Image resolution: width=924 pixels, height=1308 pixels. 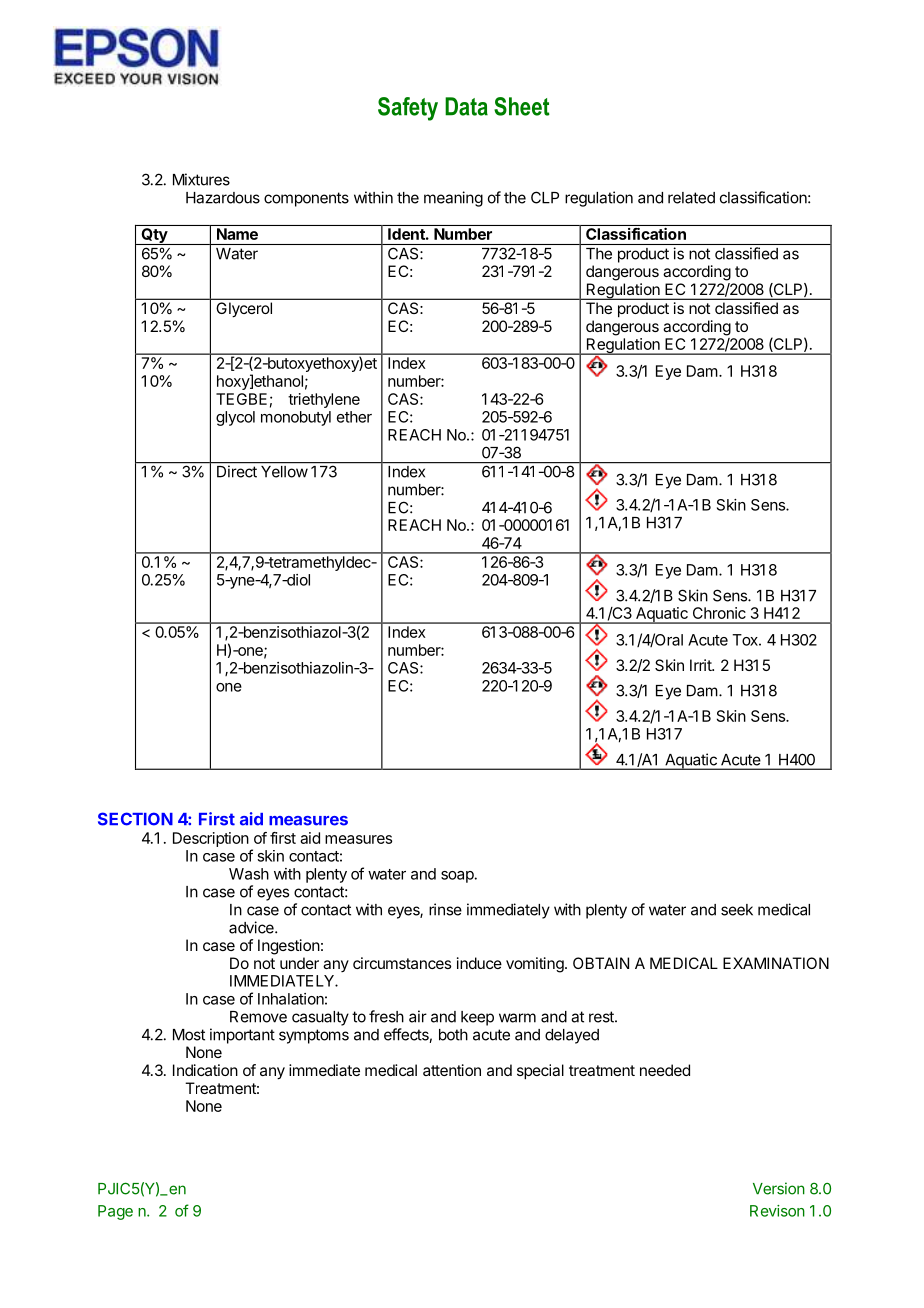 What do you see at coordinates (452, 1070) in the document?
I see `attention` at bounding box center [452, 1070].
